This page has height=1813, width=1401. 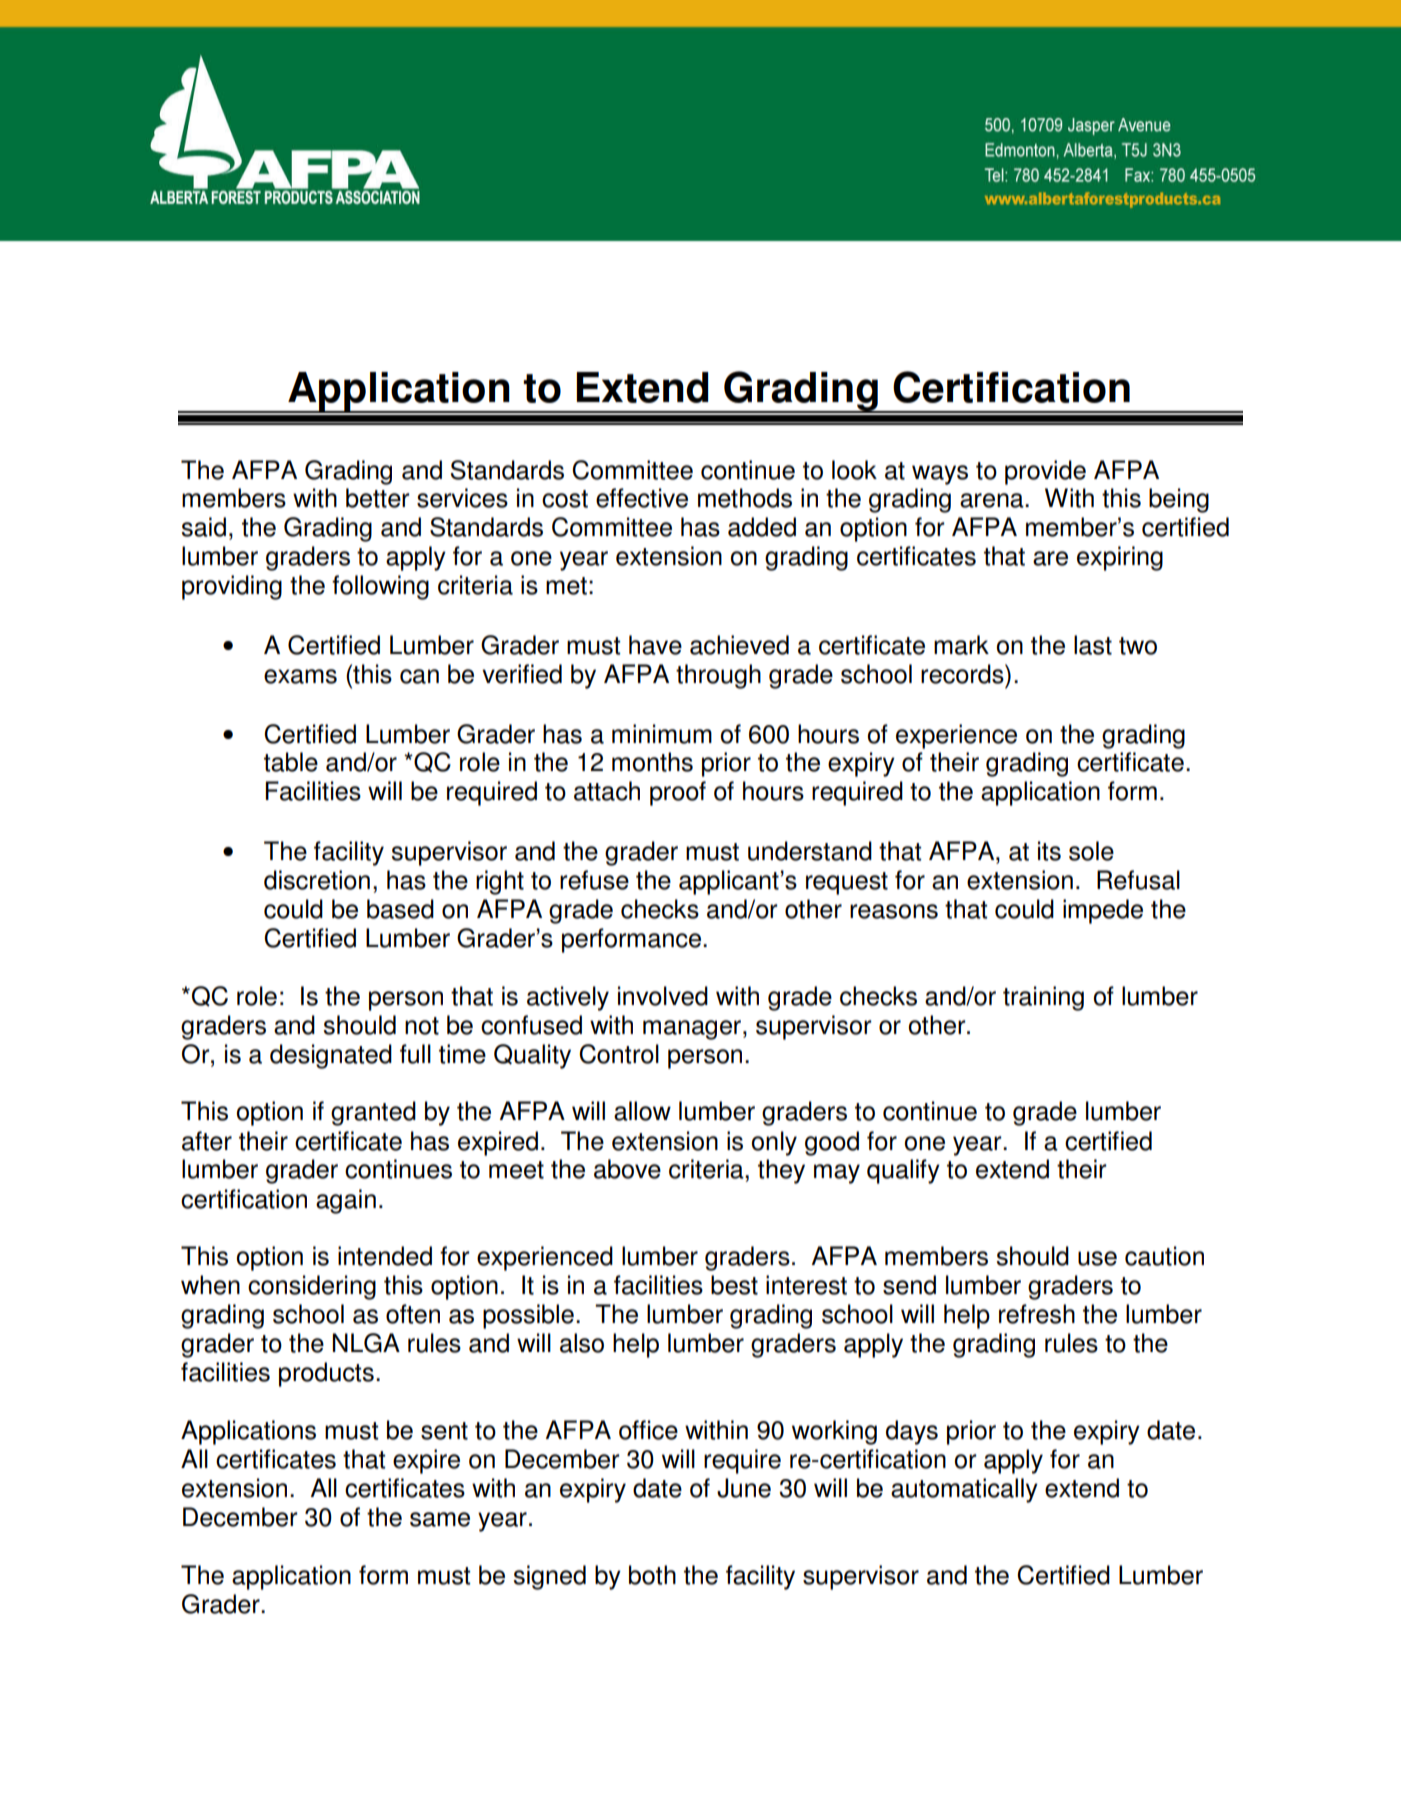 What do you see at coordinates (378, 498) in the page?
I see `better` at bounding box center [378, 498].
